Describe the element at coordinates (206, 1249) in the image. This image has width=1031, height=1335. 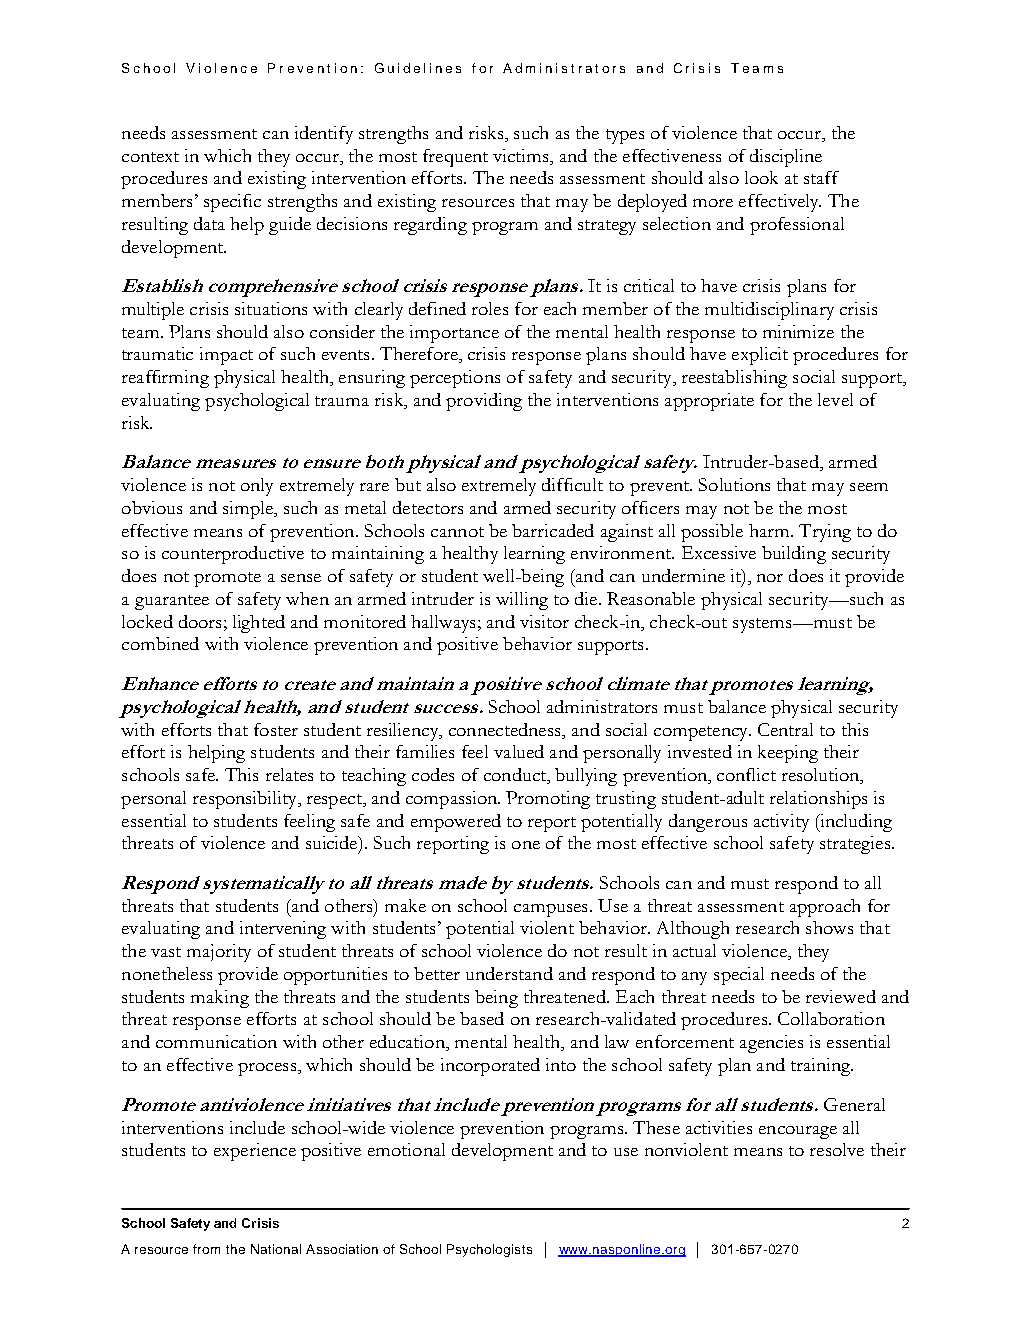
I see `from` at that location.
